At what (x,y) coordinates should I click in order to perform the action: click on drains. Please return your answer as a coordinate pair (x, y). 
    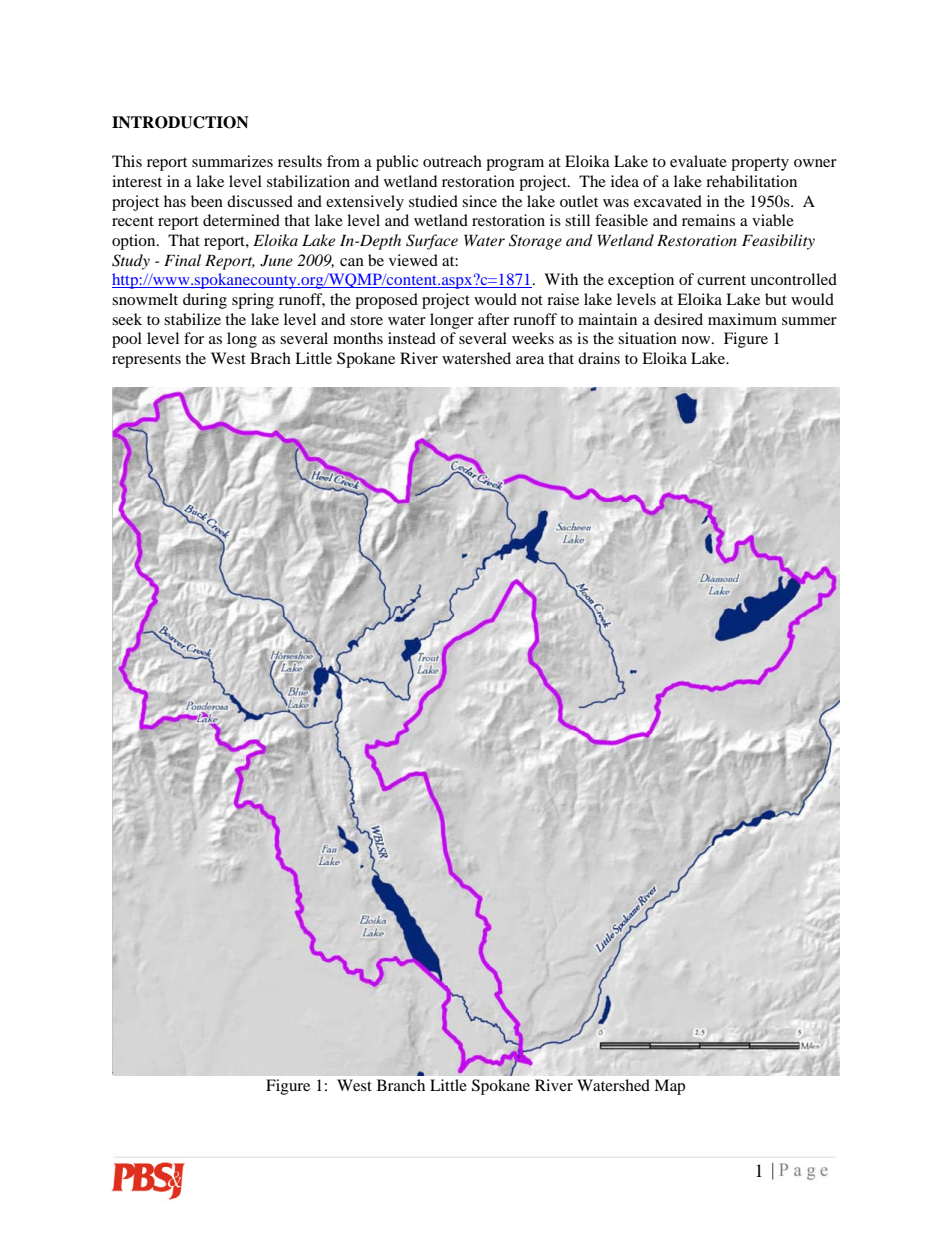
    Looking at the image, I should click on (599, 358).
